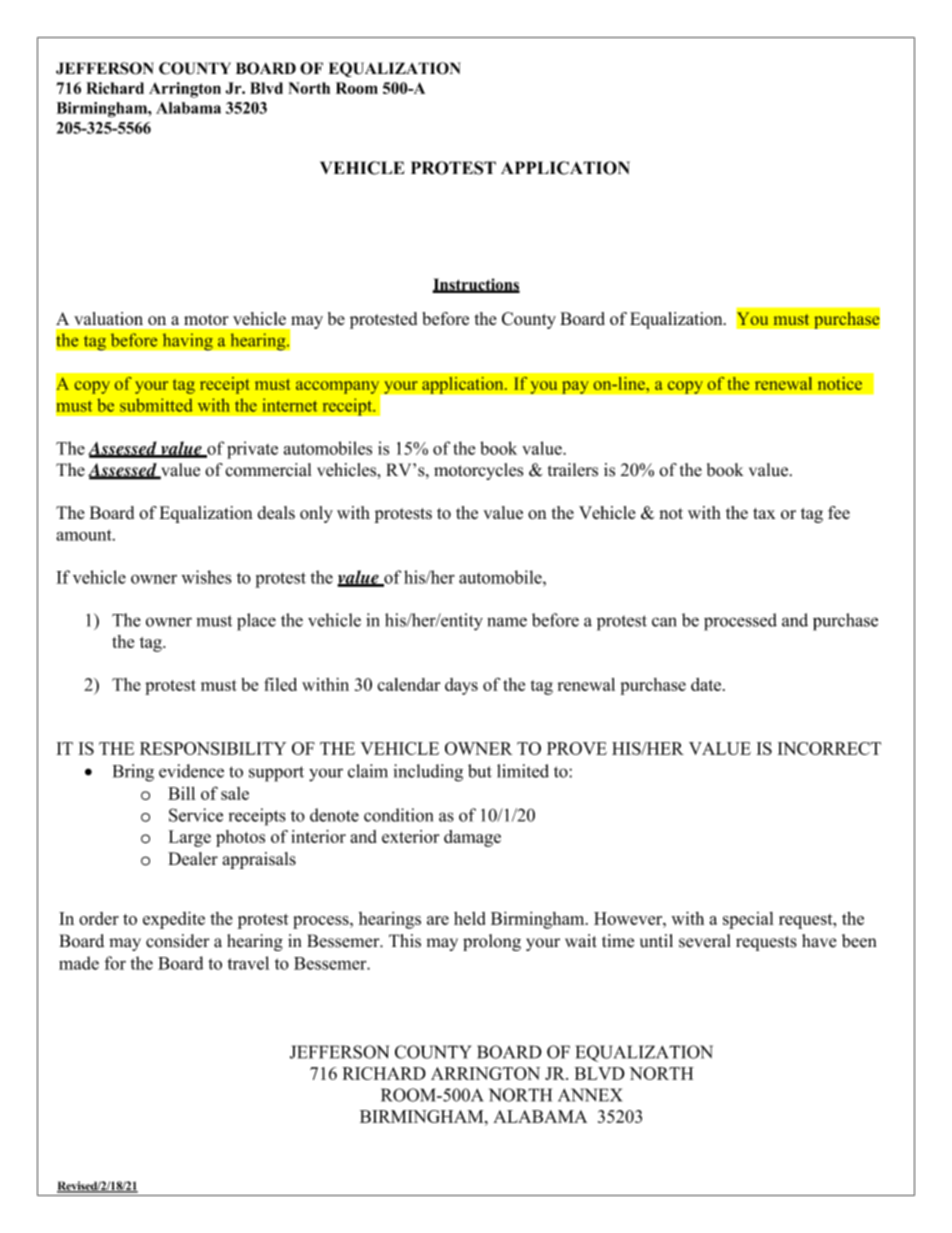  I want to click on having, so click(187, 342).
